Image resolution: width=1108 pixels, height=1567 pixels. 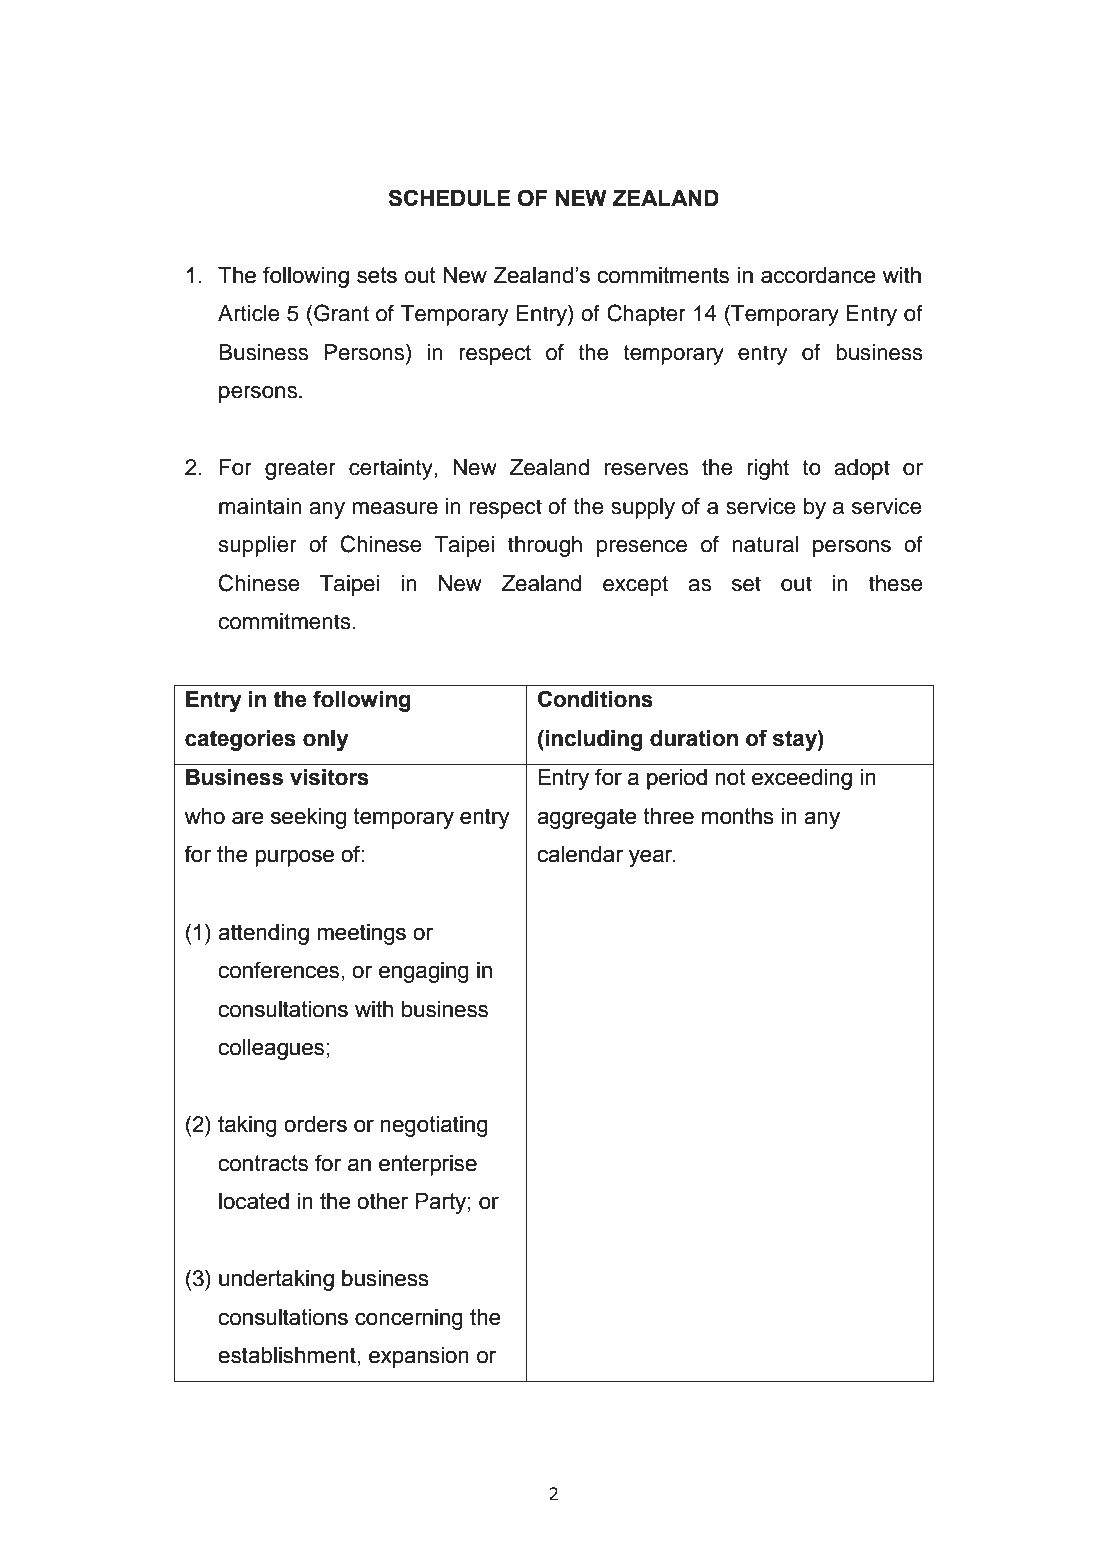 I want to click on establishment, so click(x=287, y=1355).
